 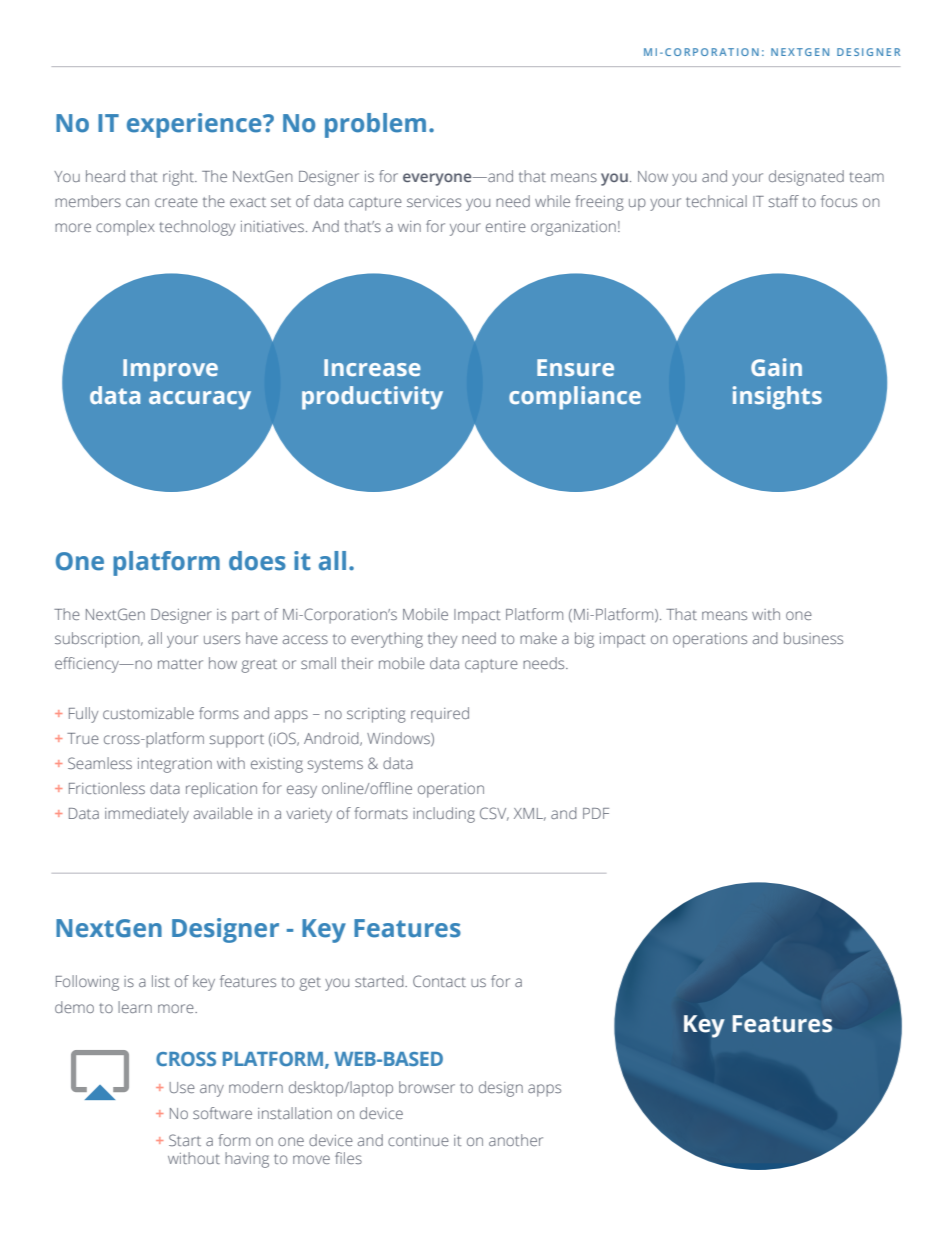 I want to click on immediately, so click(x=147, y=815).
